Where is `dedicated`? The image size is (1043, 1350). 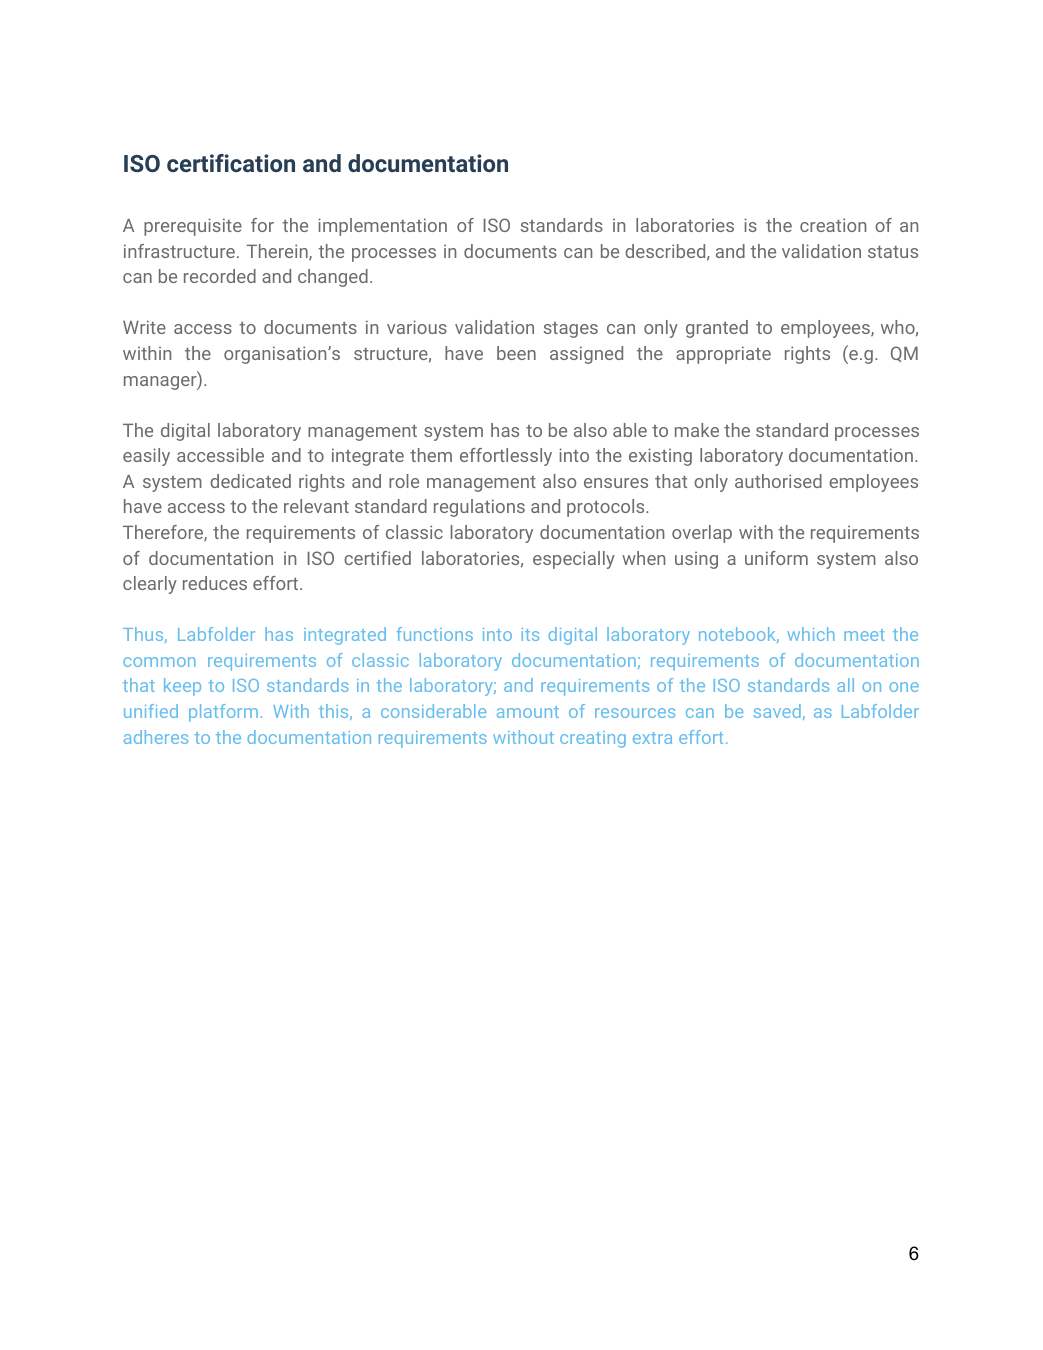 dedicated is located at coordinates (250, 481).
